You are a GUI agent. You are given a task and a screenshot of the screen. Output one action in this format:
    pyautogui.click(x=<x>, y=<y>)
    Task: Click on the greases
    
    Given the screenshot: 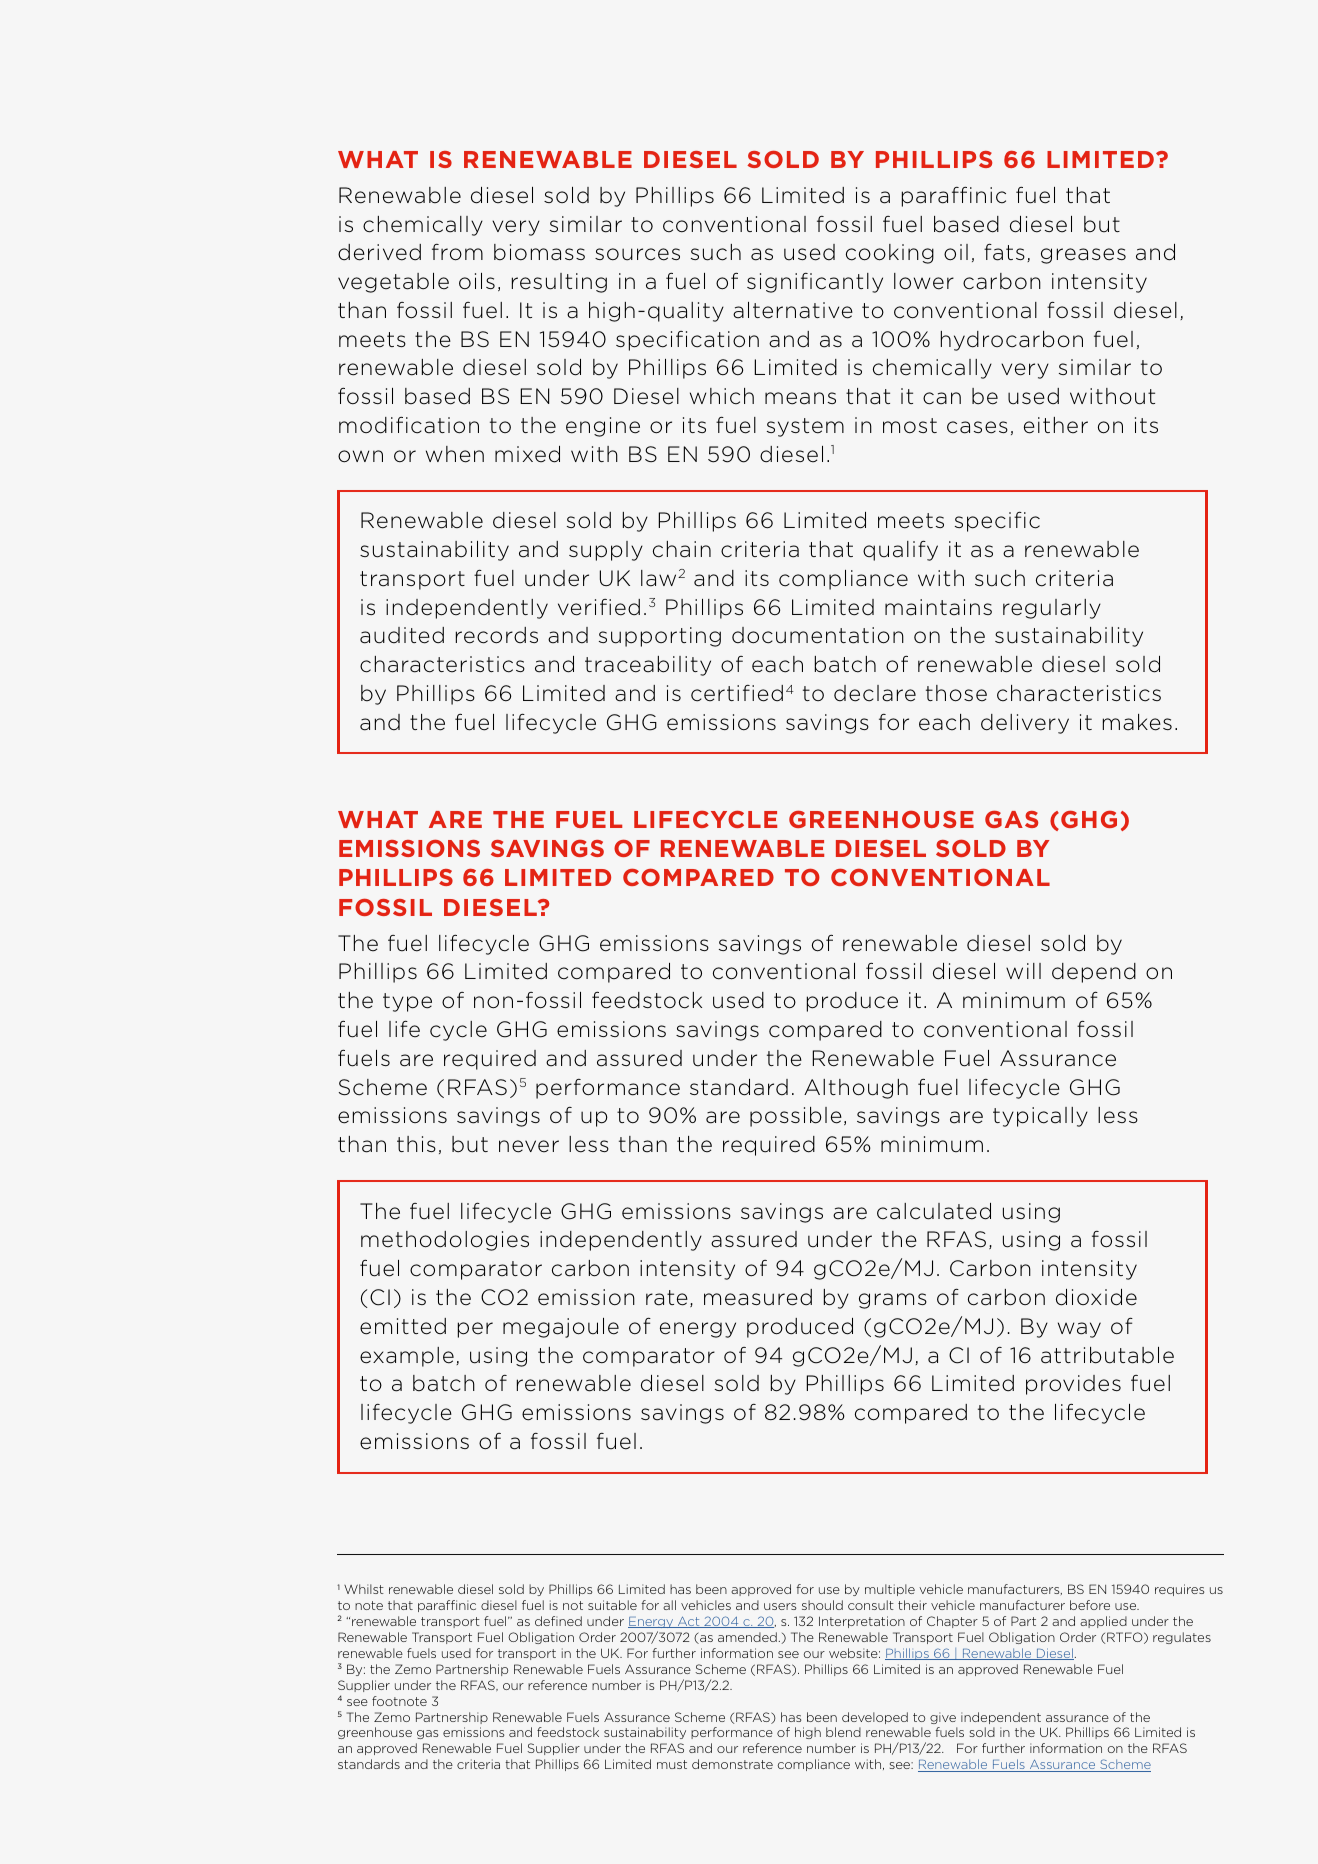 What is the action you would take?
    pyautogui.click(x=1083, y=256)
